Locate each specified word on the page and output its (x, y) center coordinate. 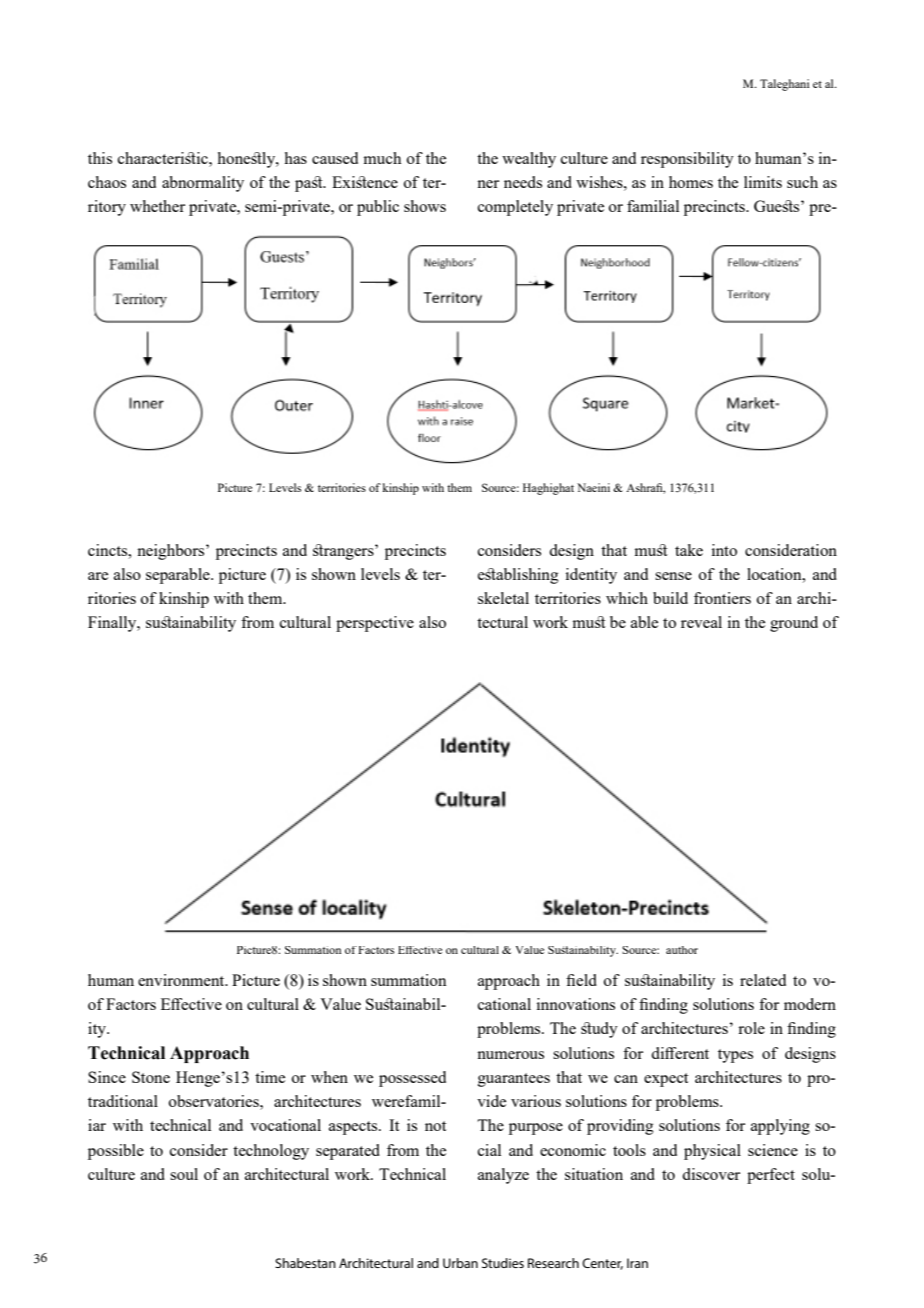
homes (691, 182)
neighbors (172, 552)
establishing (518, 576)
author (682, 950)
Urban (460, 1263)
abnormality (203, 184)
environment (182, 980)
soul (184, 1174)
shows (425, 206)
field (581, 980)
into (724, 550)
